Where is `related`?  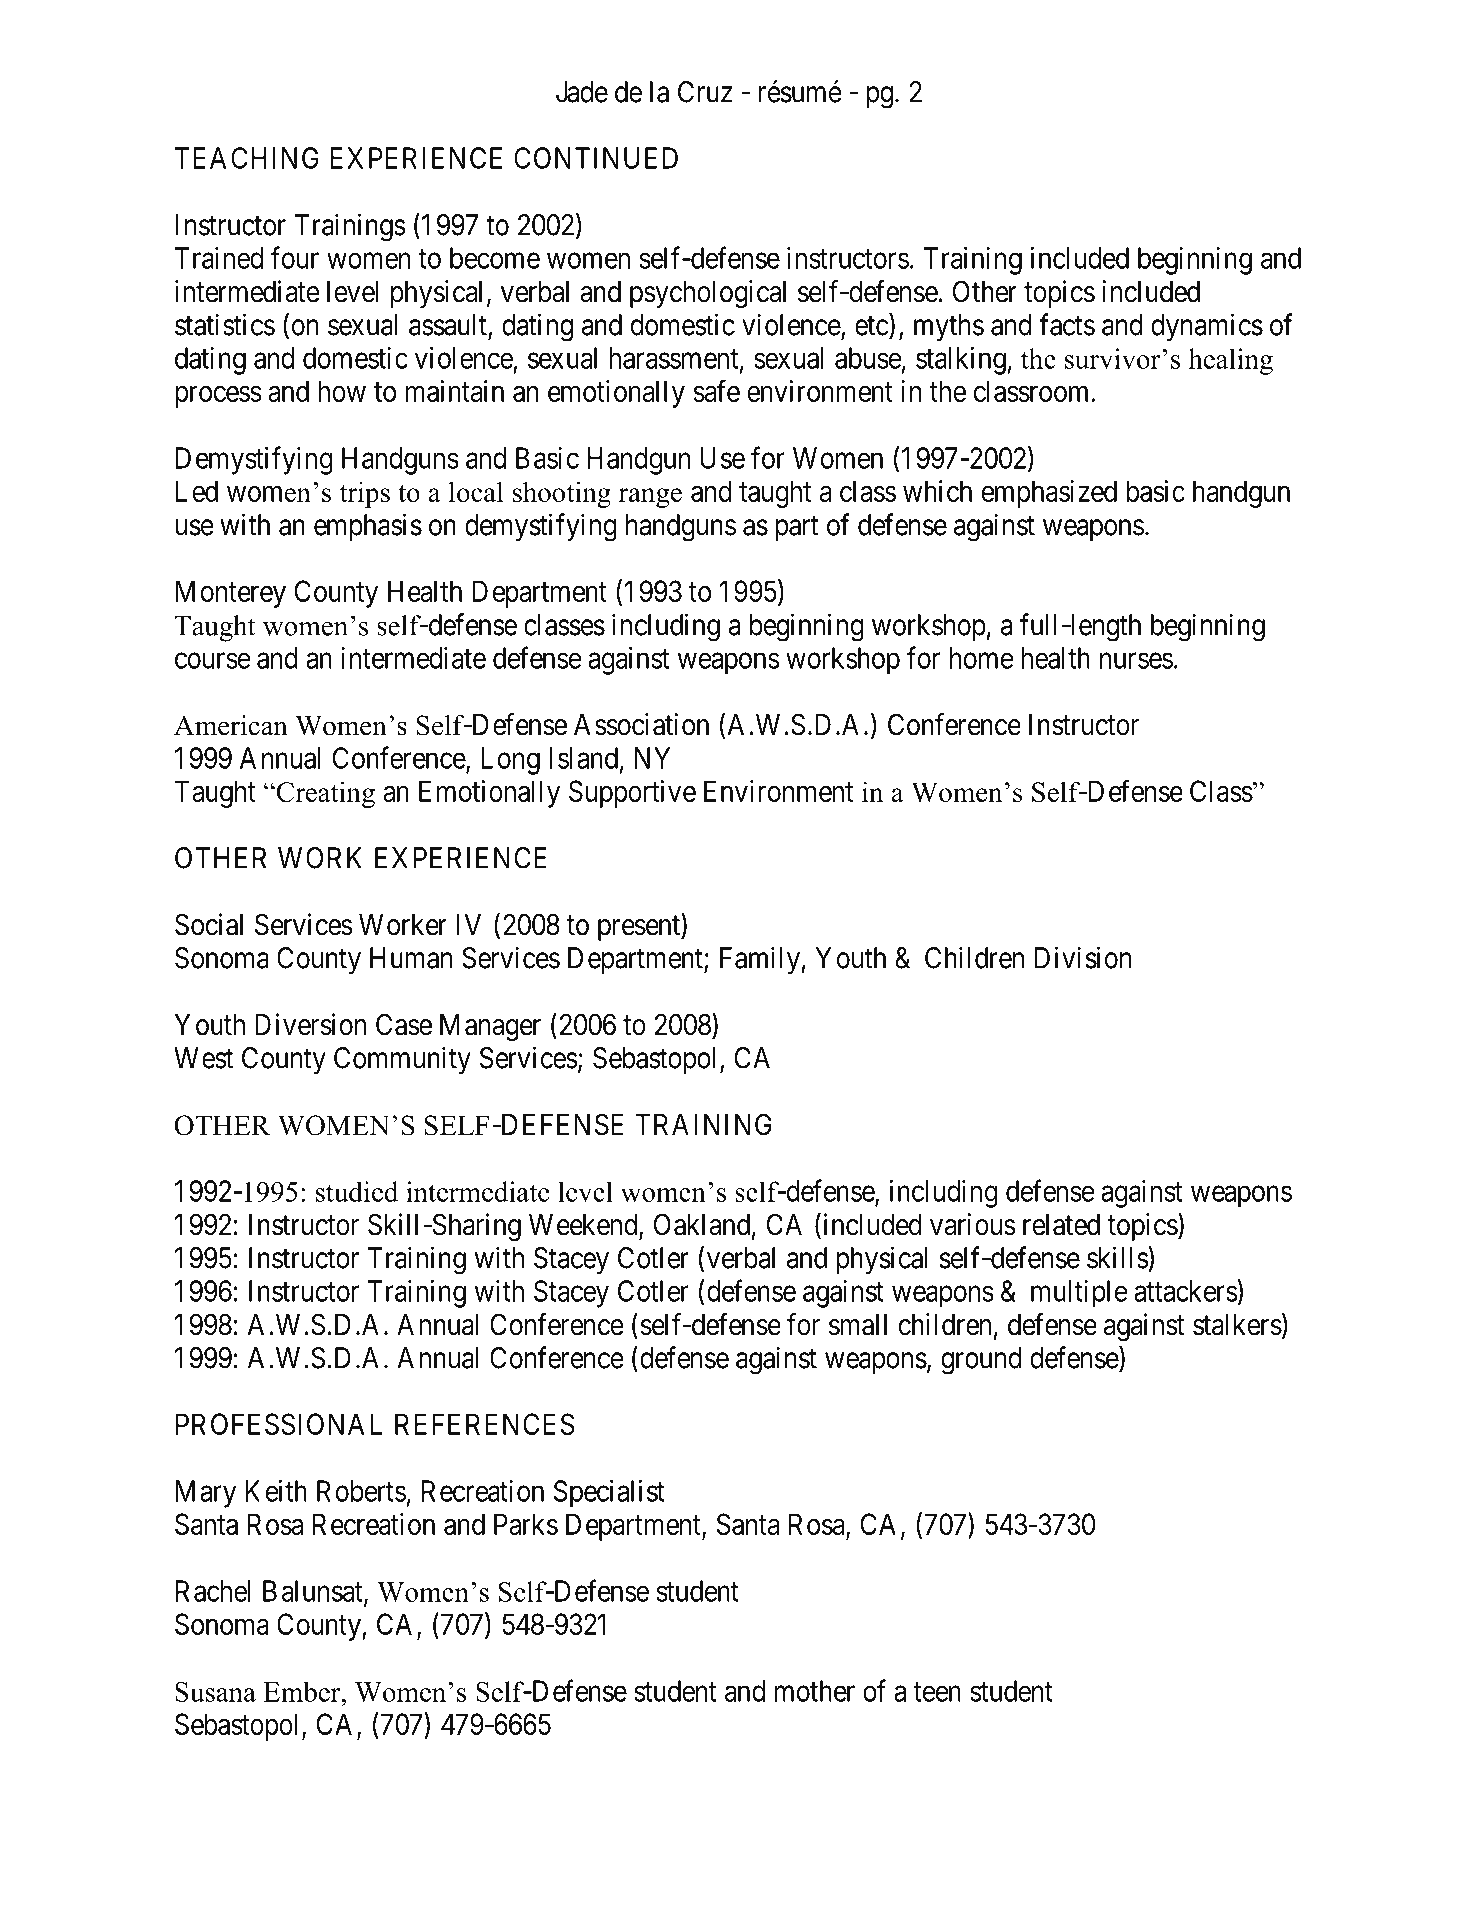 related is located at coordinates (1061, 1225).
